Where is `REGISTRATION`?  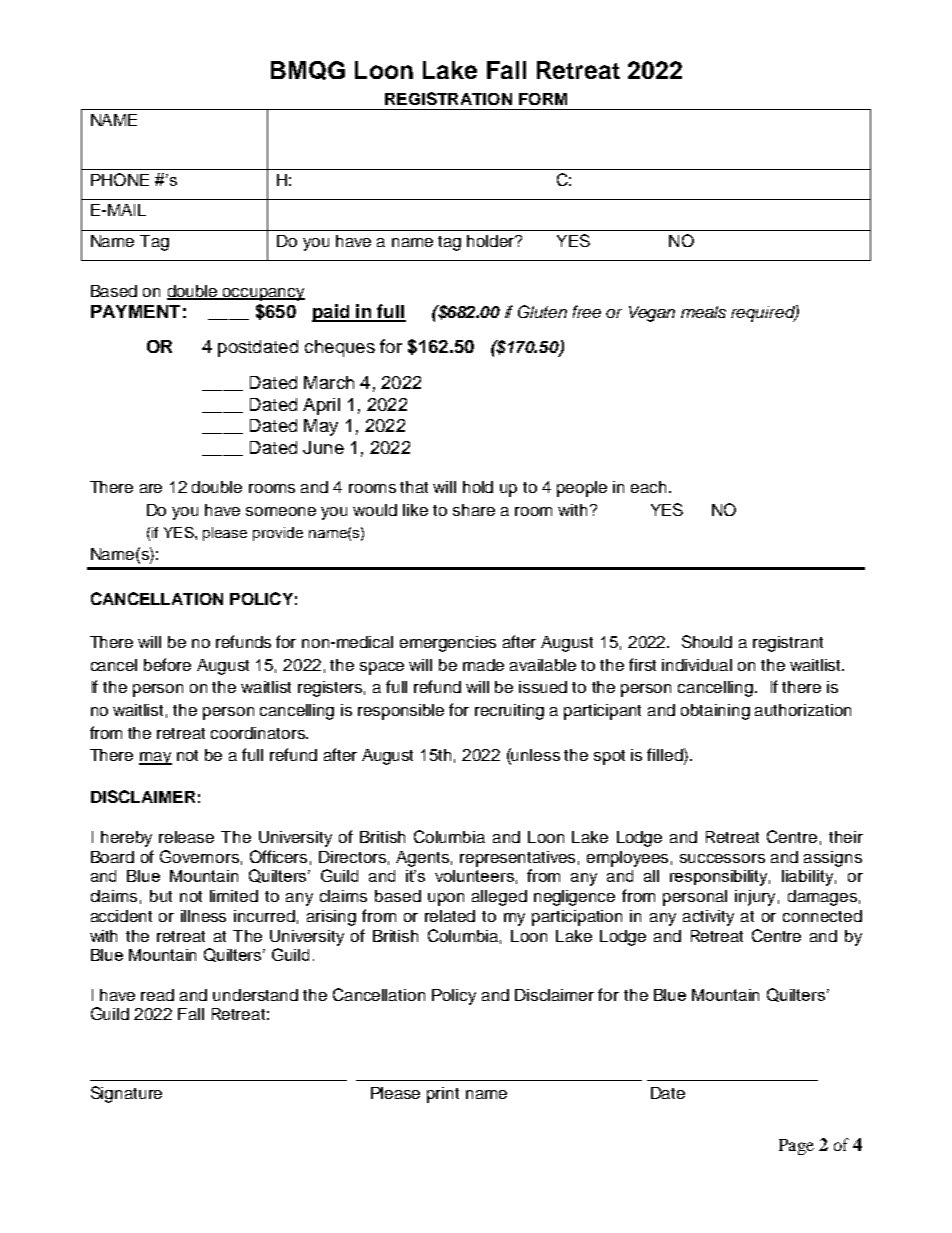 REGISTRATION is located at coordinates (448, 98).
